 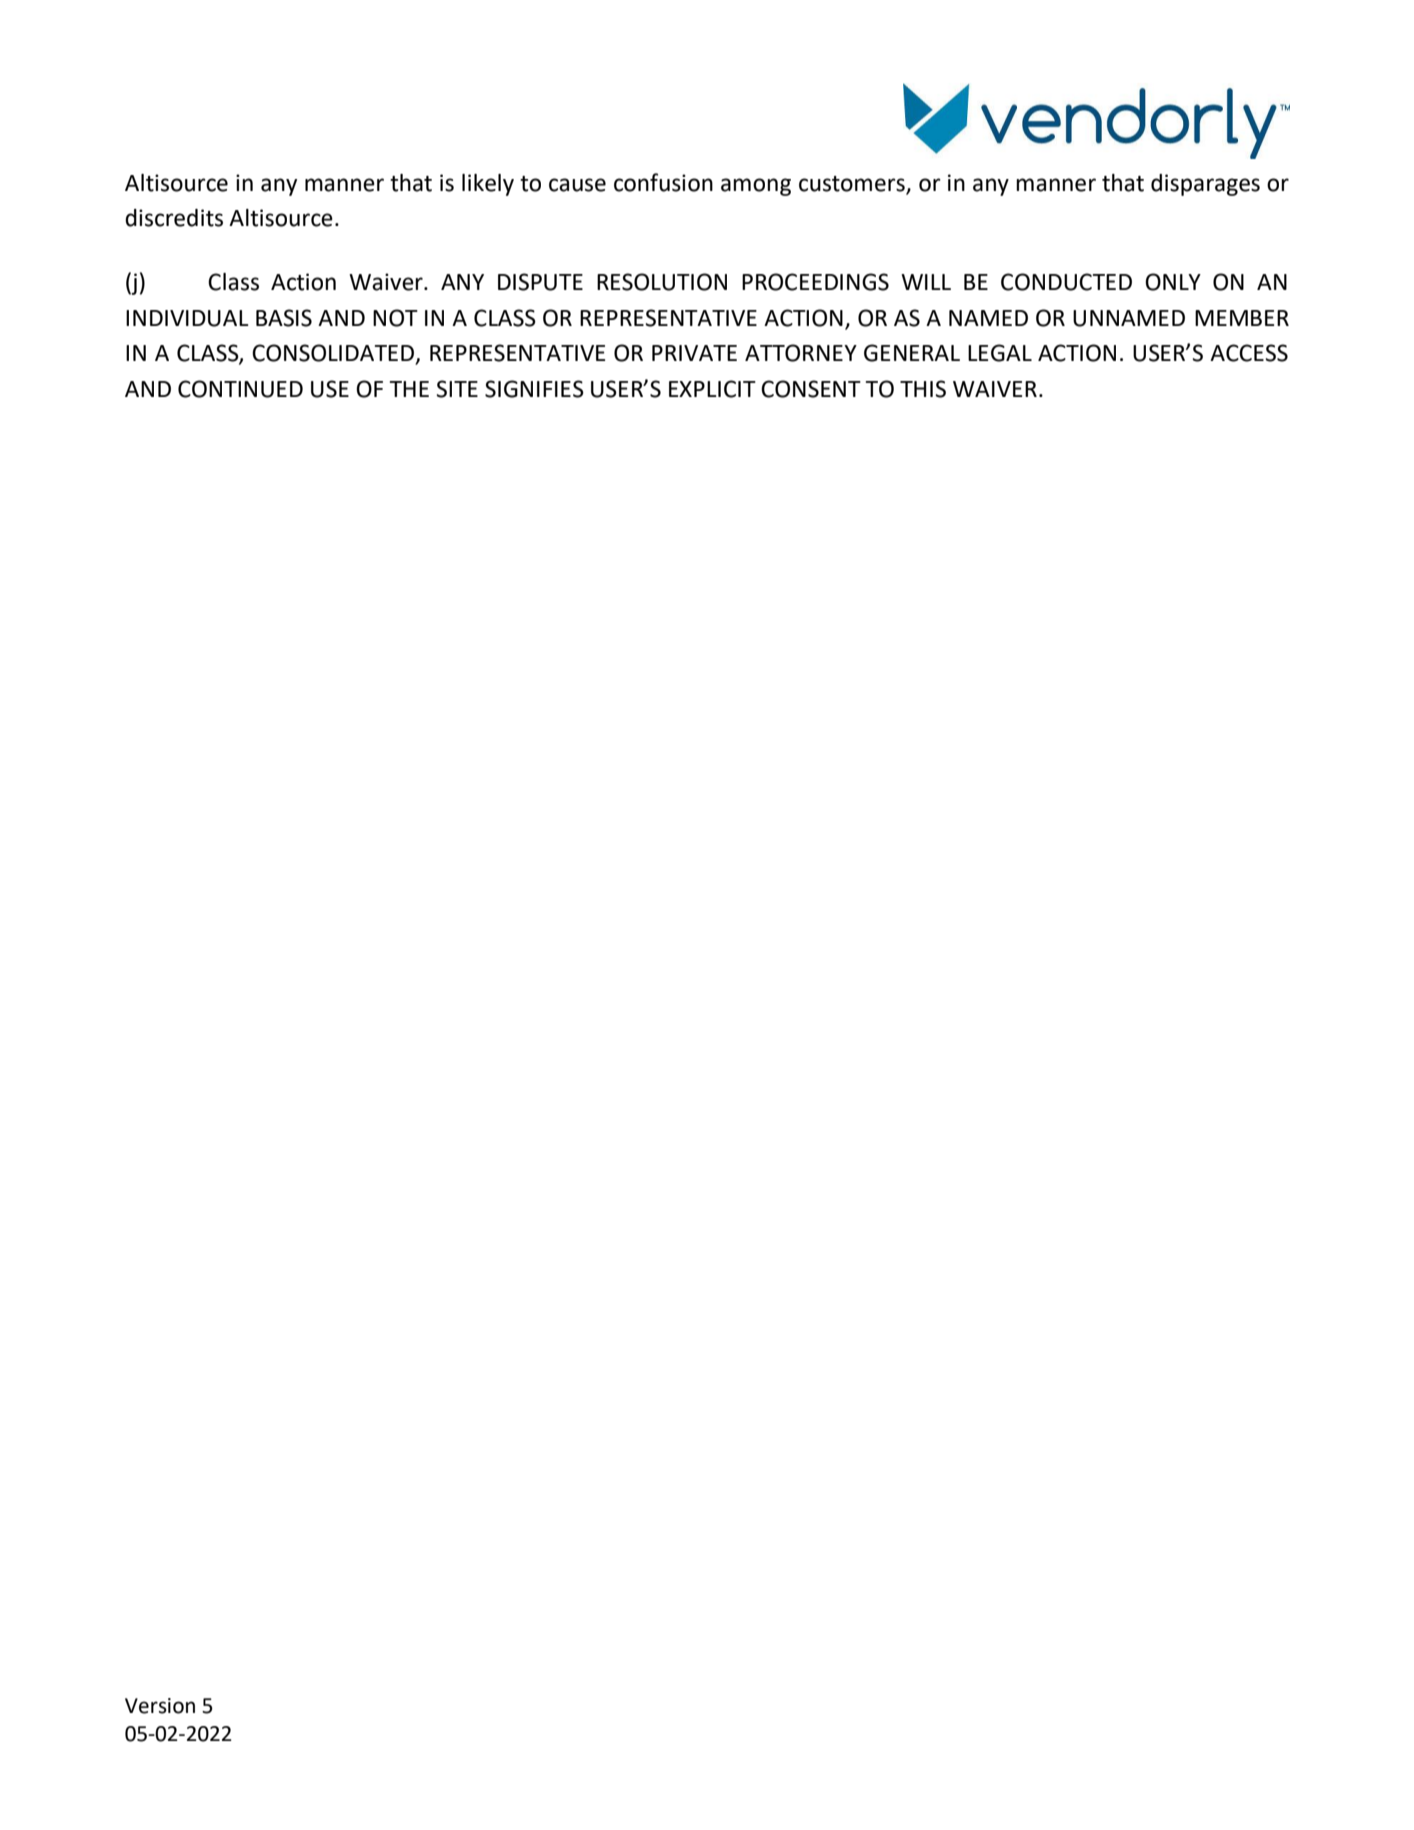 What do you see at coordinates (160, 1706) in the document?
I see `Version` at bounding box center [160, 1706].
